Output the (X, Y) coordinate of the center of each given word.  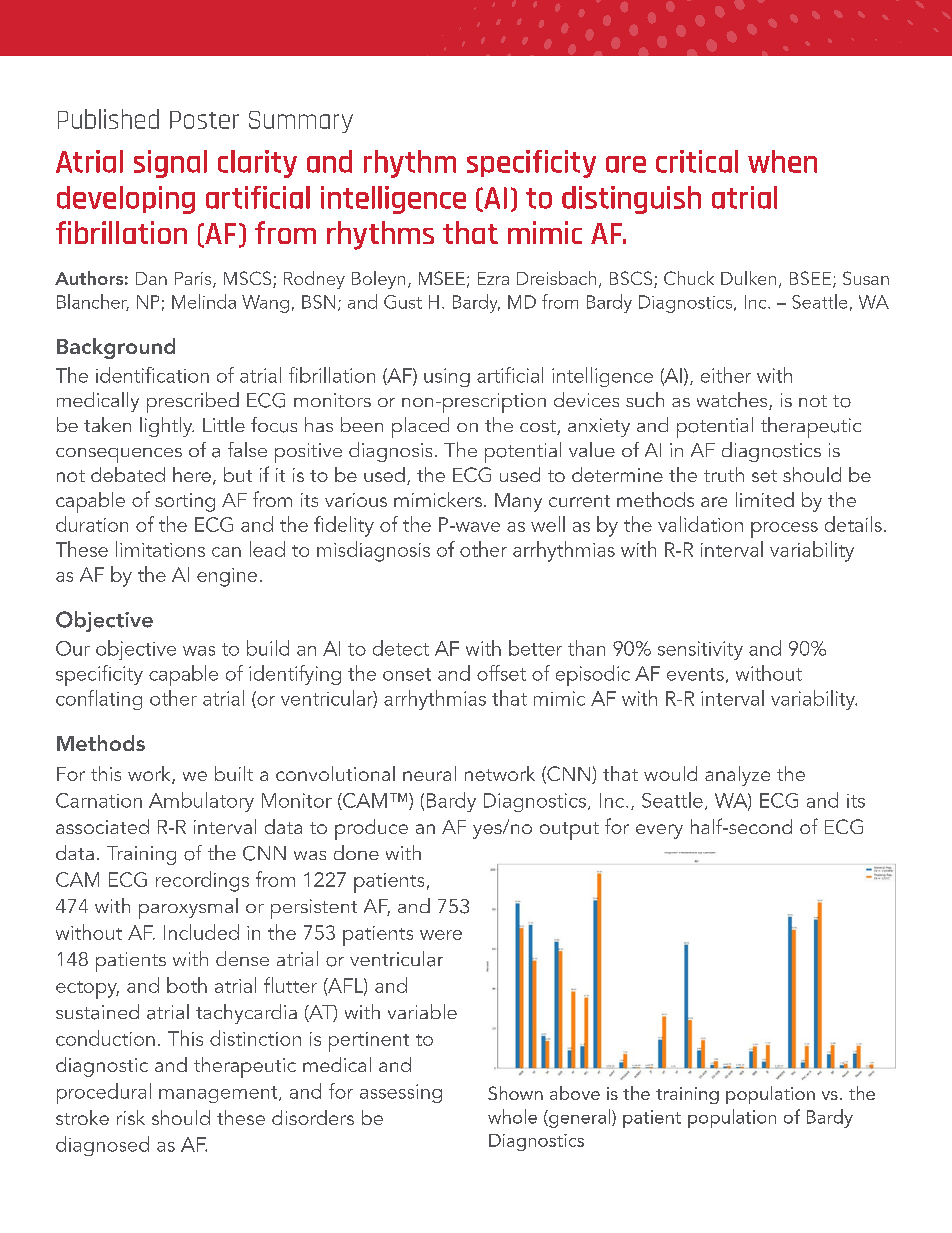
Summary (301, 122)
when (782, 161)
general (580, 1118)
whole (512, 1116)
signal (170, 164)
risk (131, 1117)
